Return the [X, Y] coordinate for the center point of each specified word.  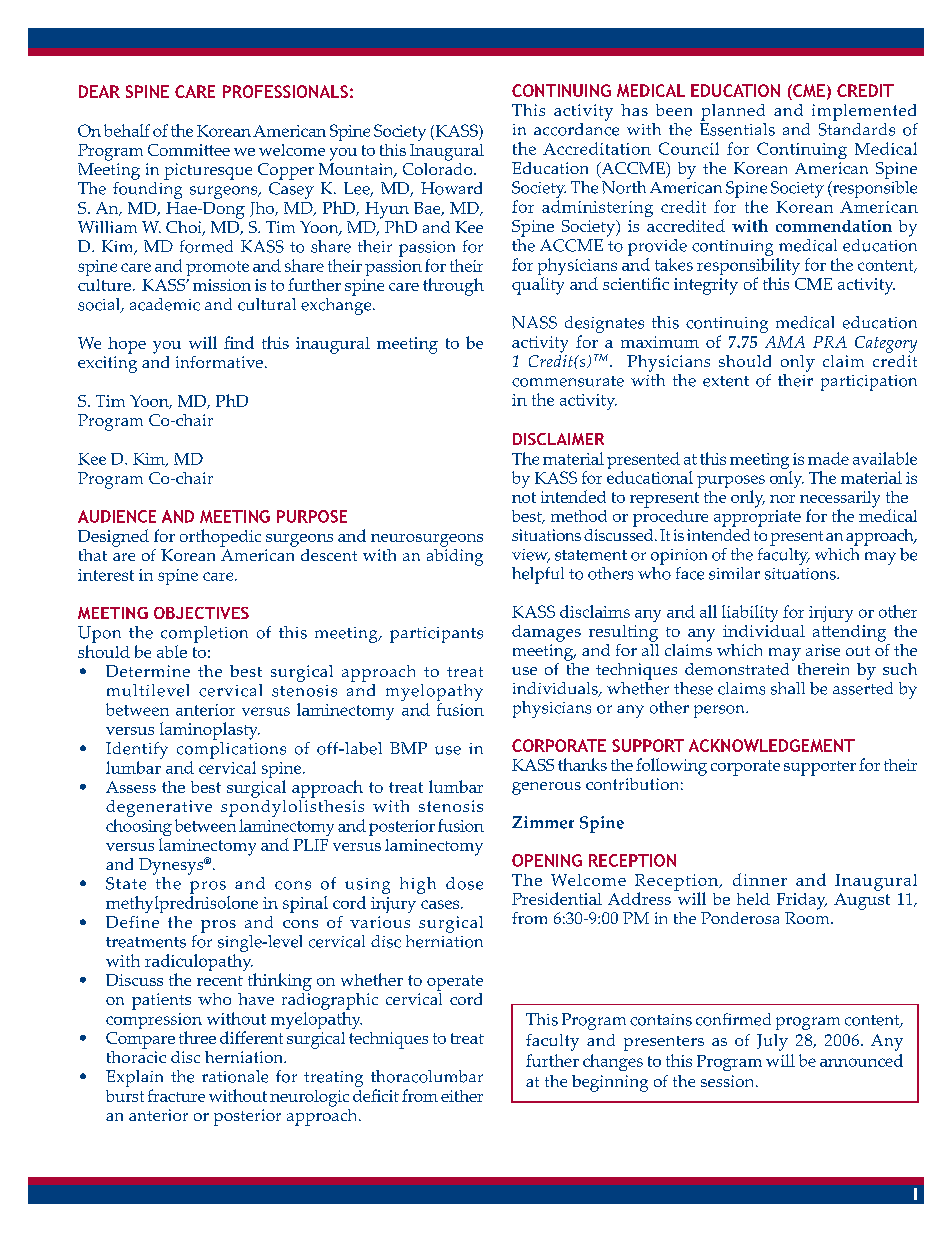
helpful [538, 575]
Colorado [439, 167]
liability [750, 613]
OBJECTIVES [201, 613]
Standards [857, 128]
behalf [127, 130]
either [462, 1096]
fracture [176, 1095]
